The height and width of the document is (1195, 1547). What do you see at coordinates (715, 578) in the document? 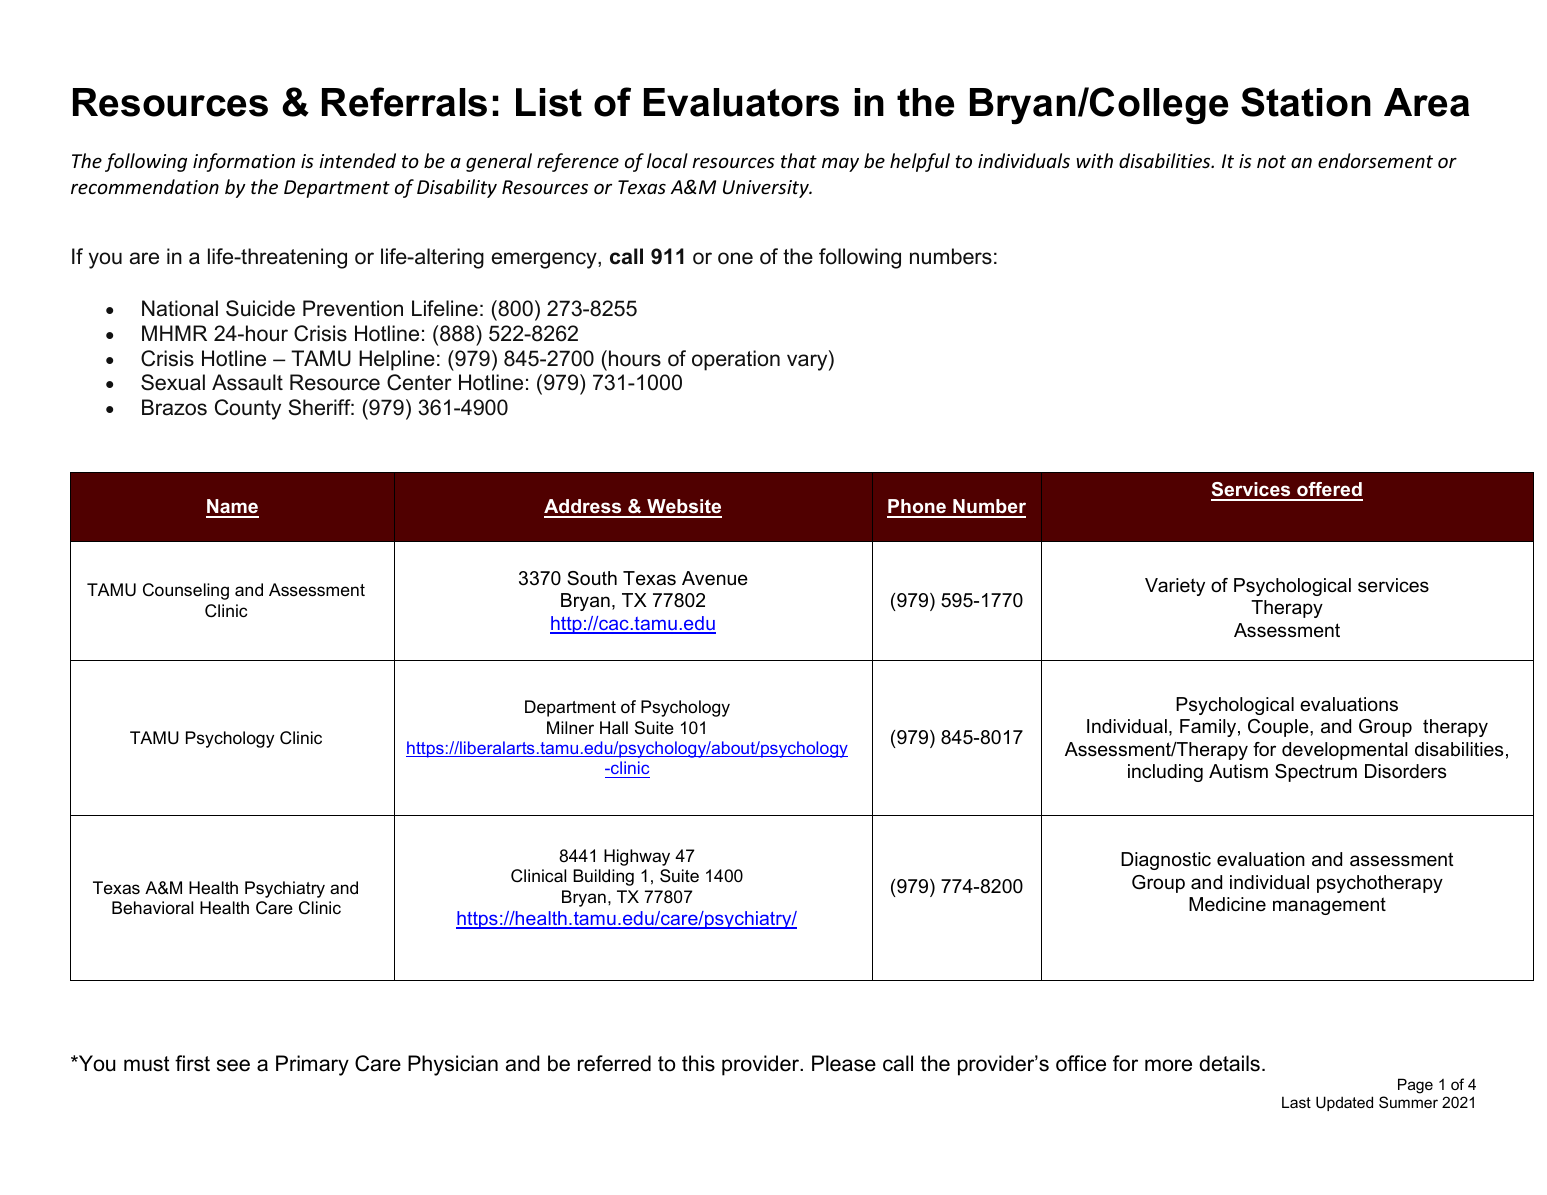
I see `Avenue` at bounding box center [715, 578].
